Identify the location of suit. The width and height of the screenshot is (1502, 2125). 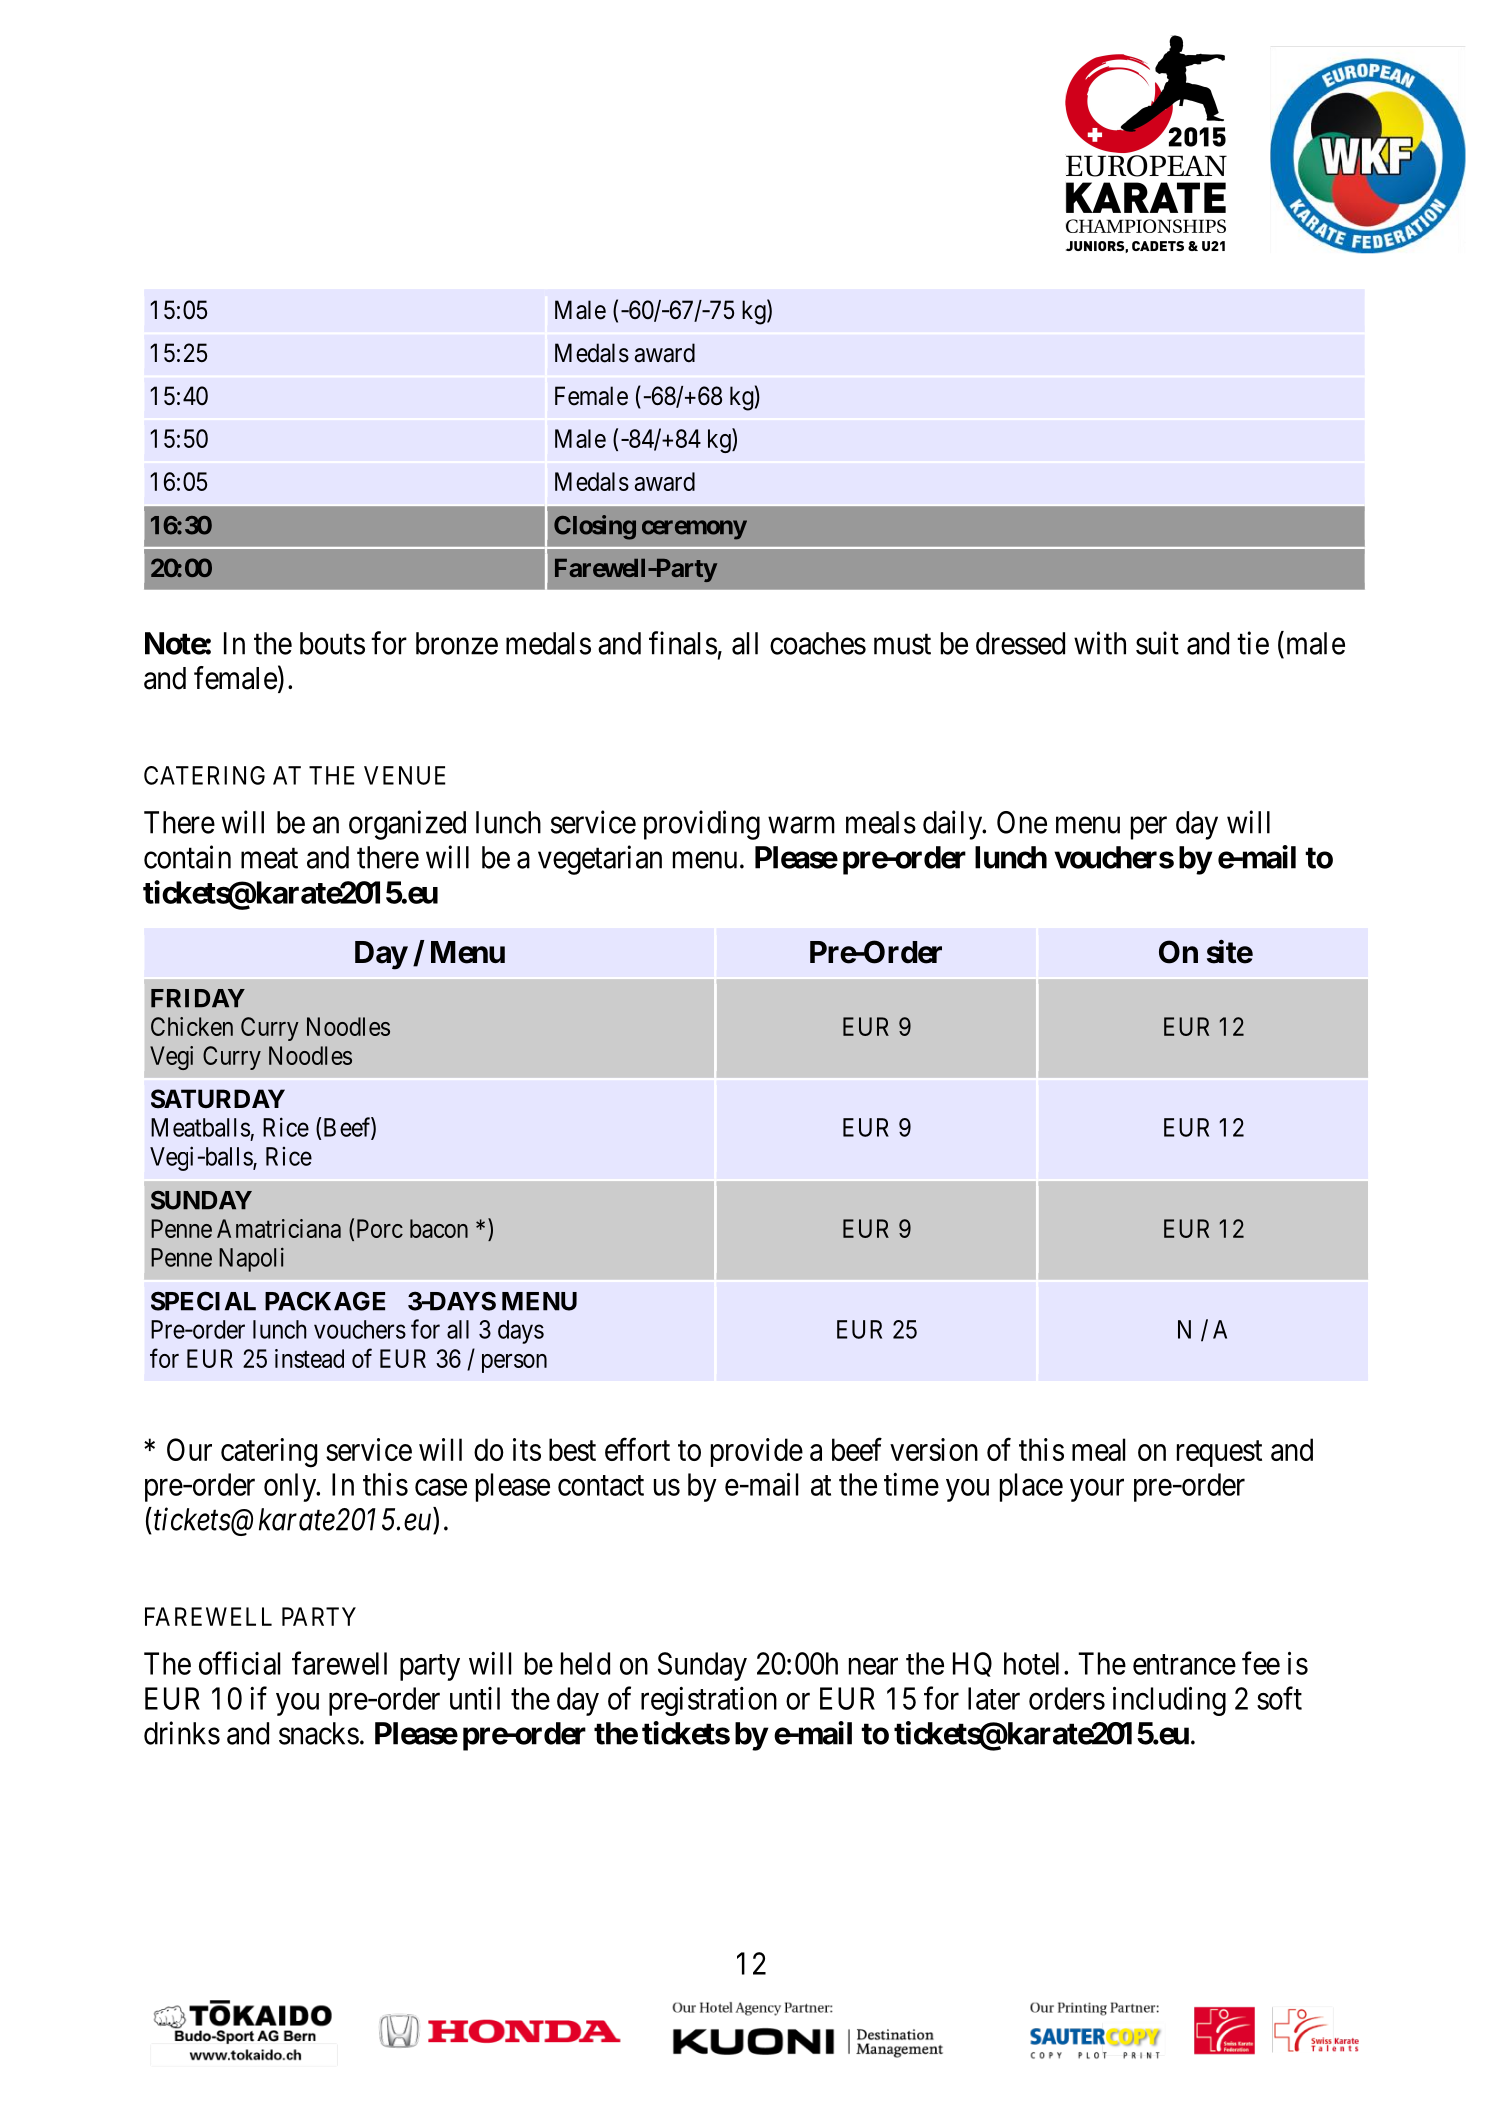
(1157, 643).
